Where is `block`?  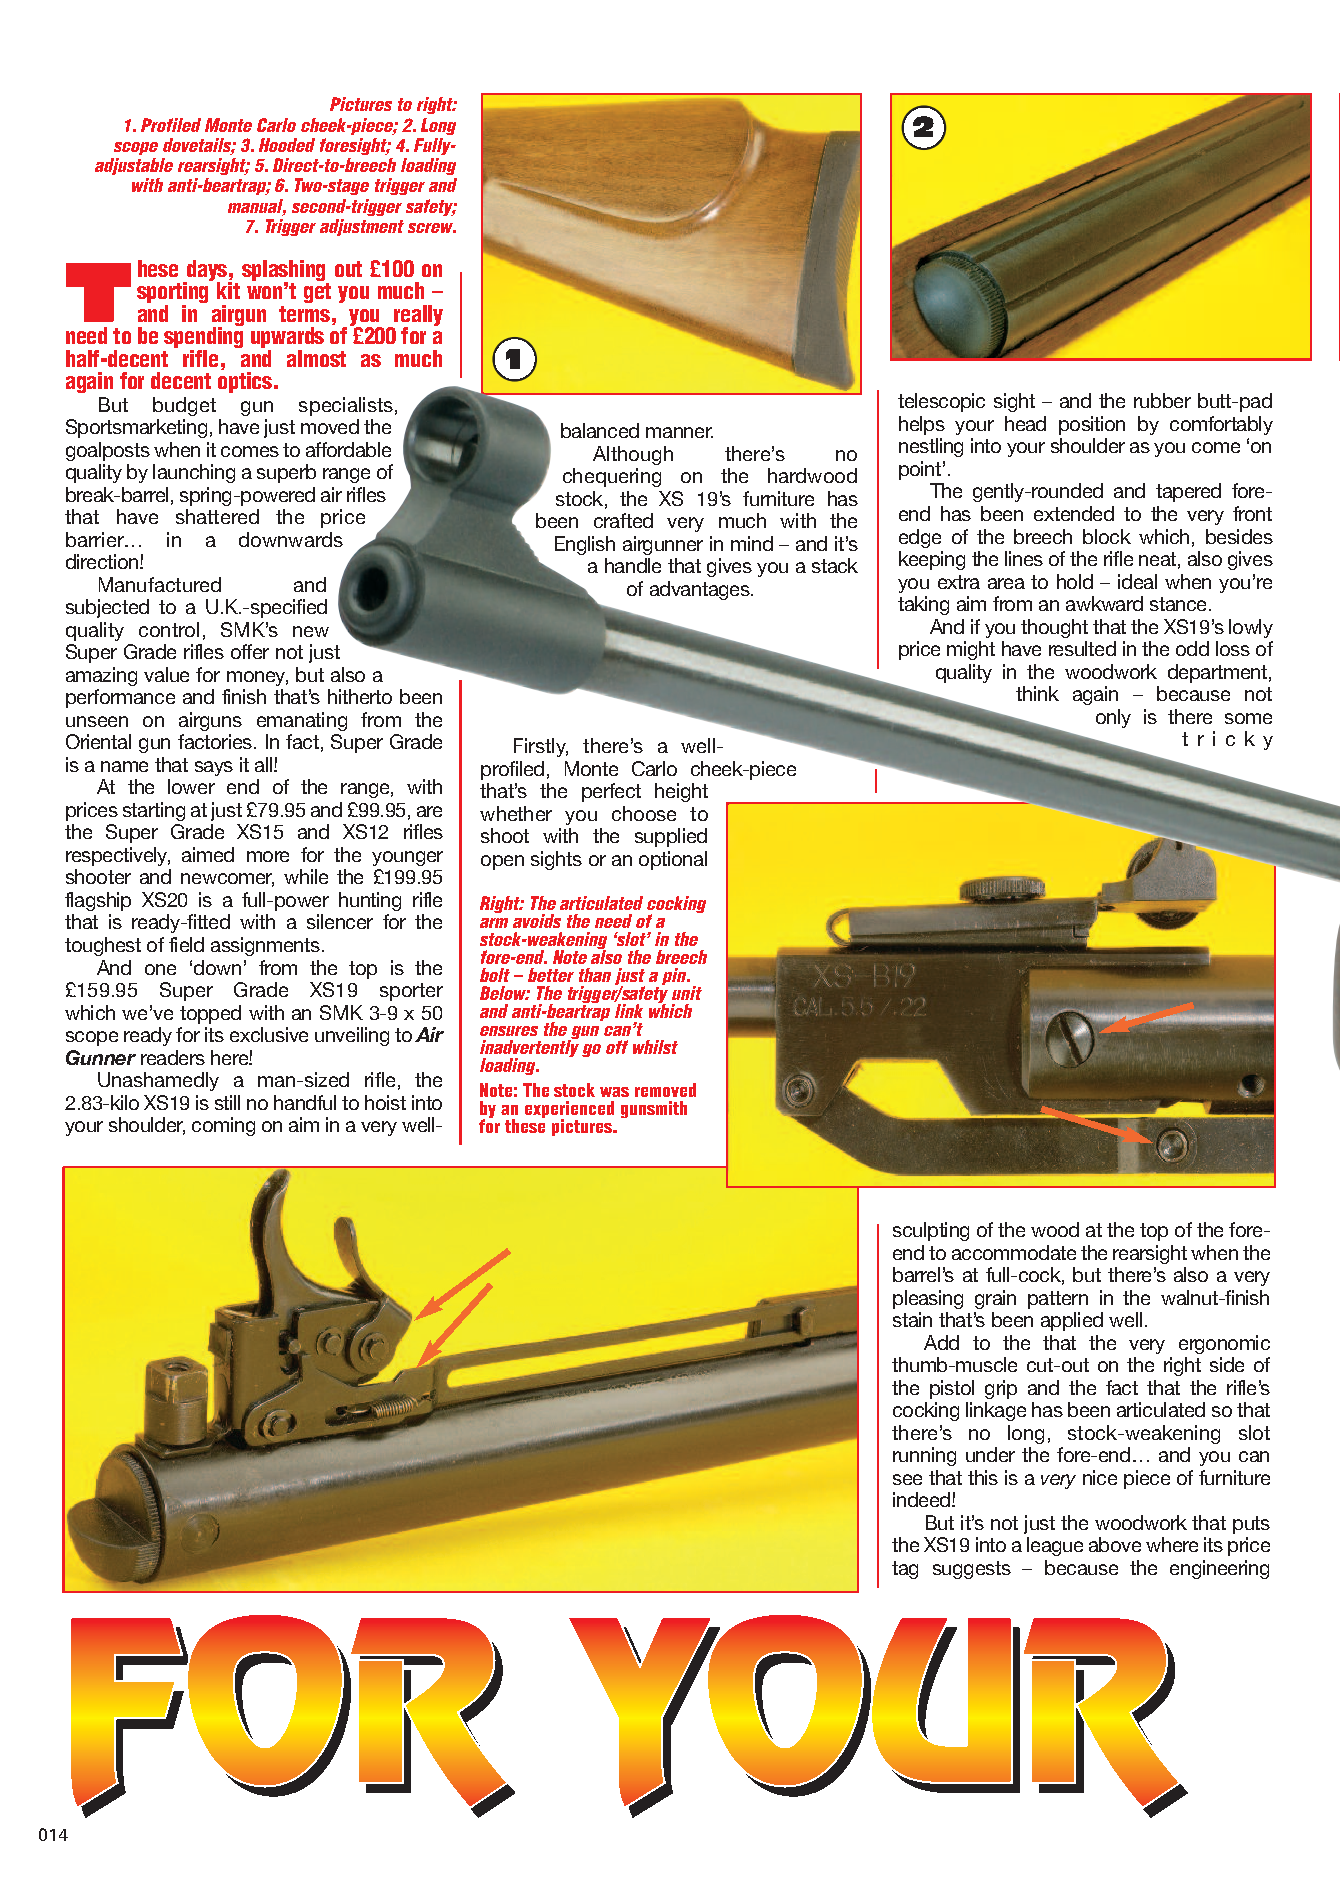
block is located at coordinates (1107, 536).
